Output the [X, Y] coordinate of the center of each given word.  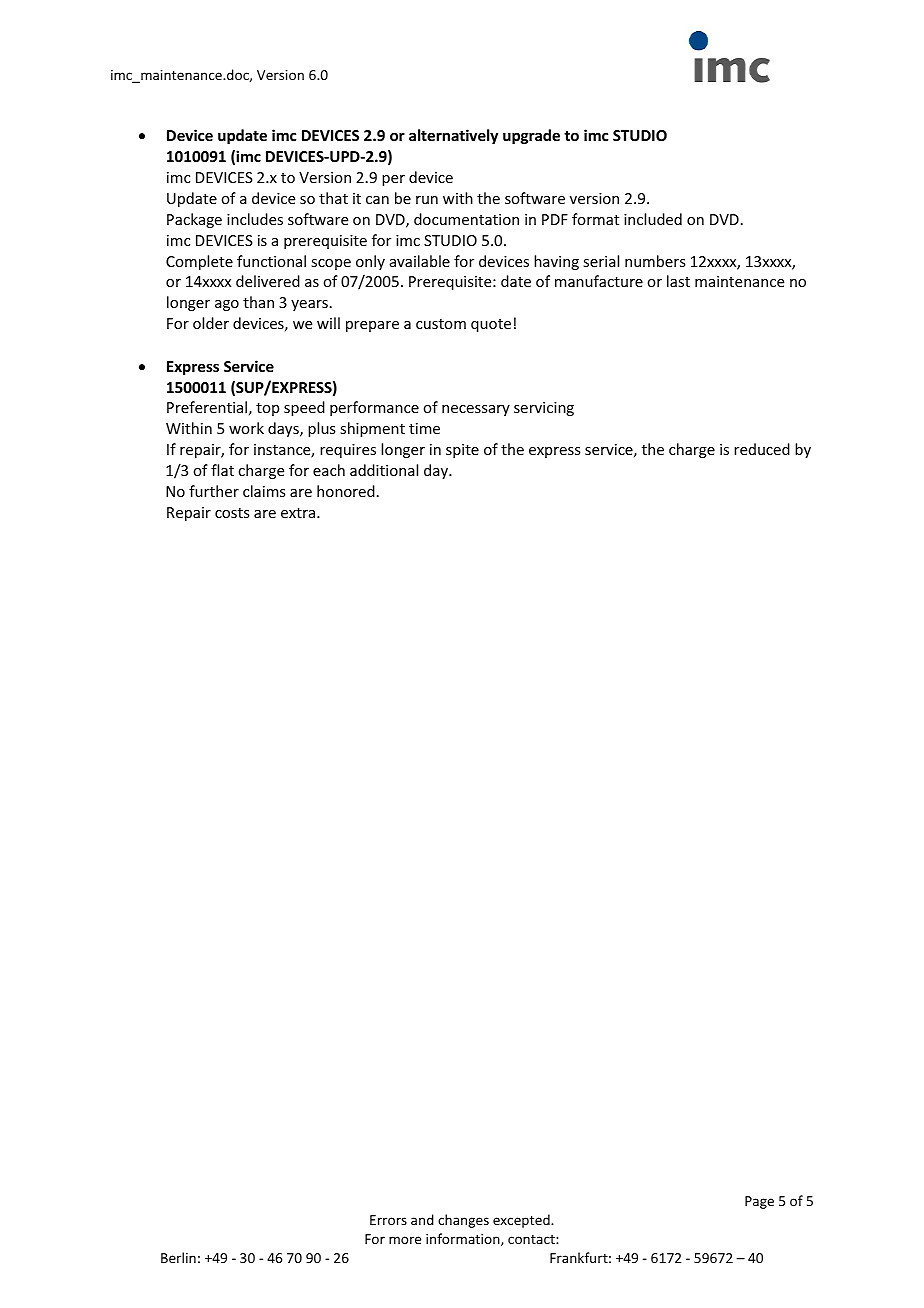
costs [232, 513]
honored [346, 491]
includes [255, 219]
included [653, 219]
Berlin [178, 1257]
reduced [762, 449]
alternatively [453, 136]
